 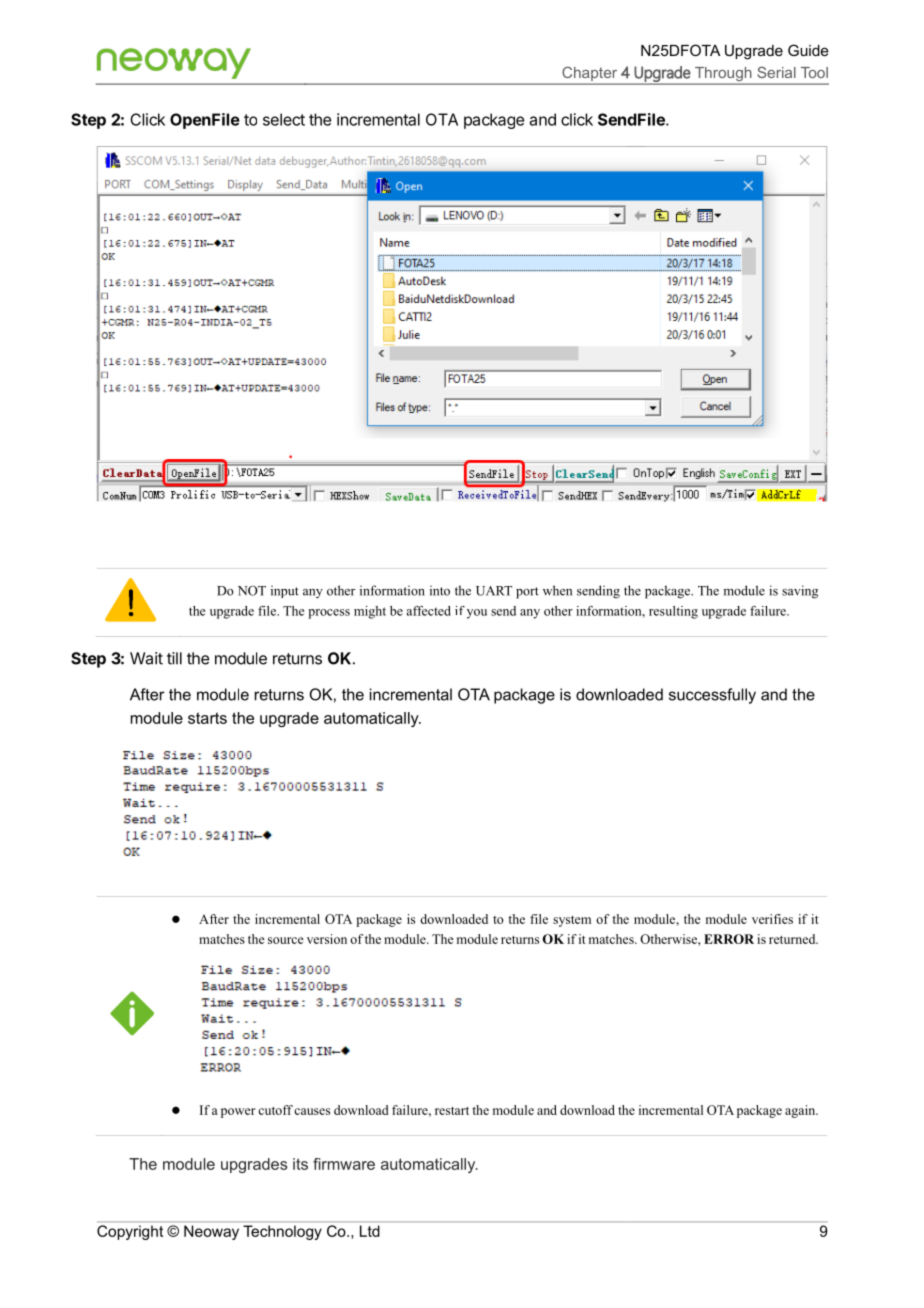 What do you see at coordinates (477, 614) in the page?
I see `you` at bounding box center [477, 614].
